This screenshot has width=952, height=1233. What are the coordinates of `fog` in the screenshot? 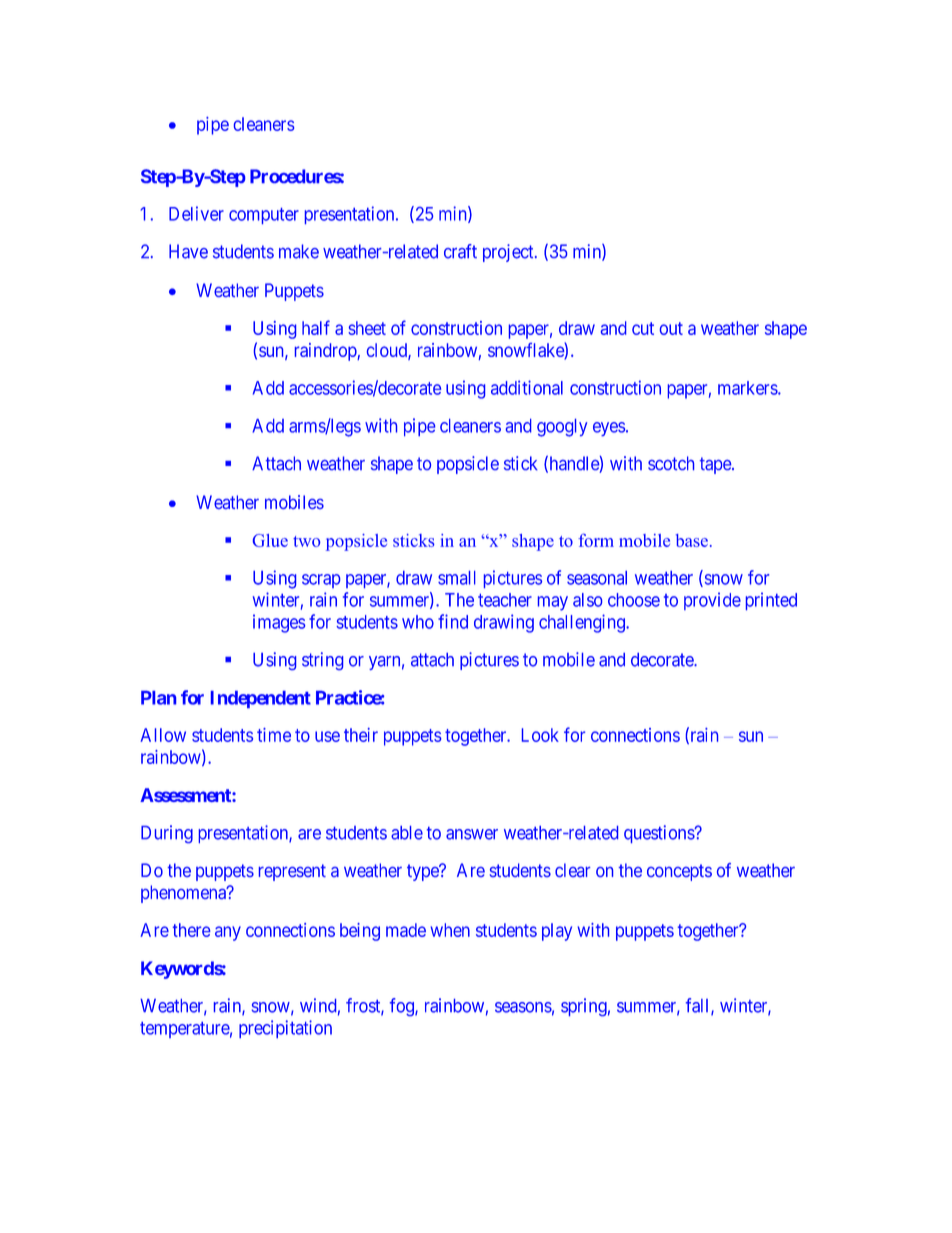 It's located at (403, 1007).
